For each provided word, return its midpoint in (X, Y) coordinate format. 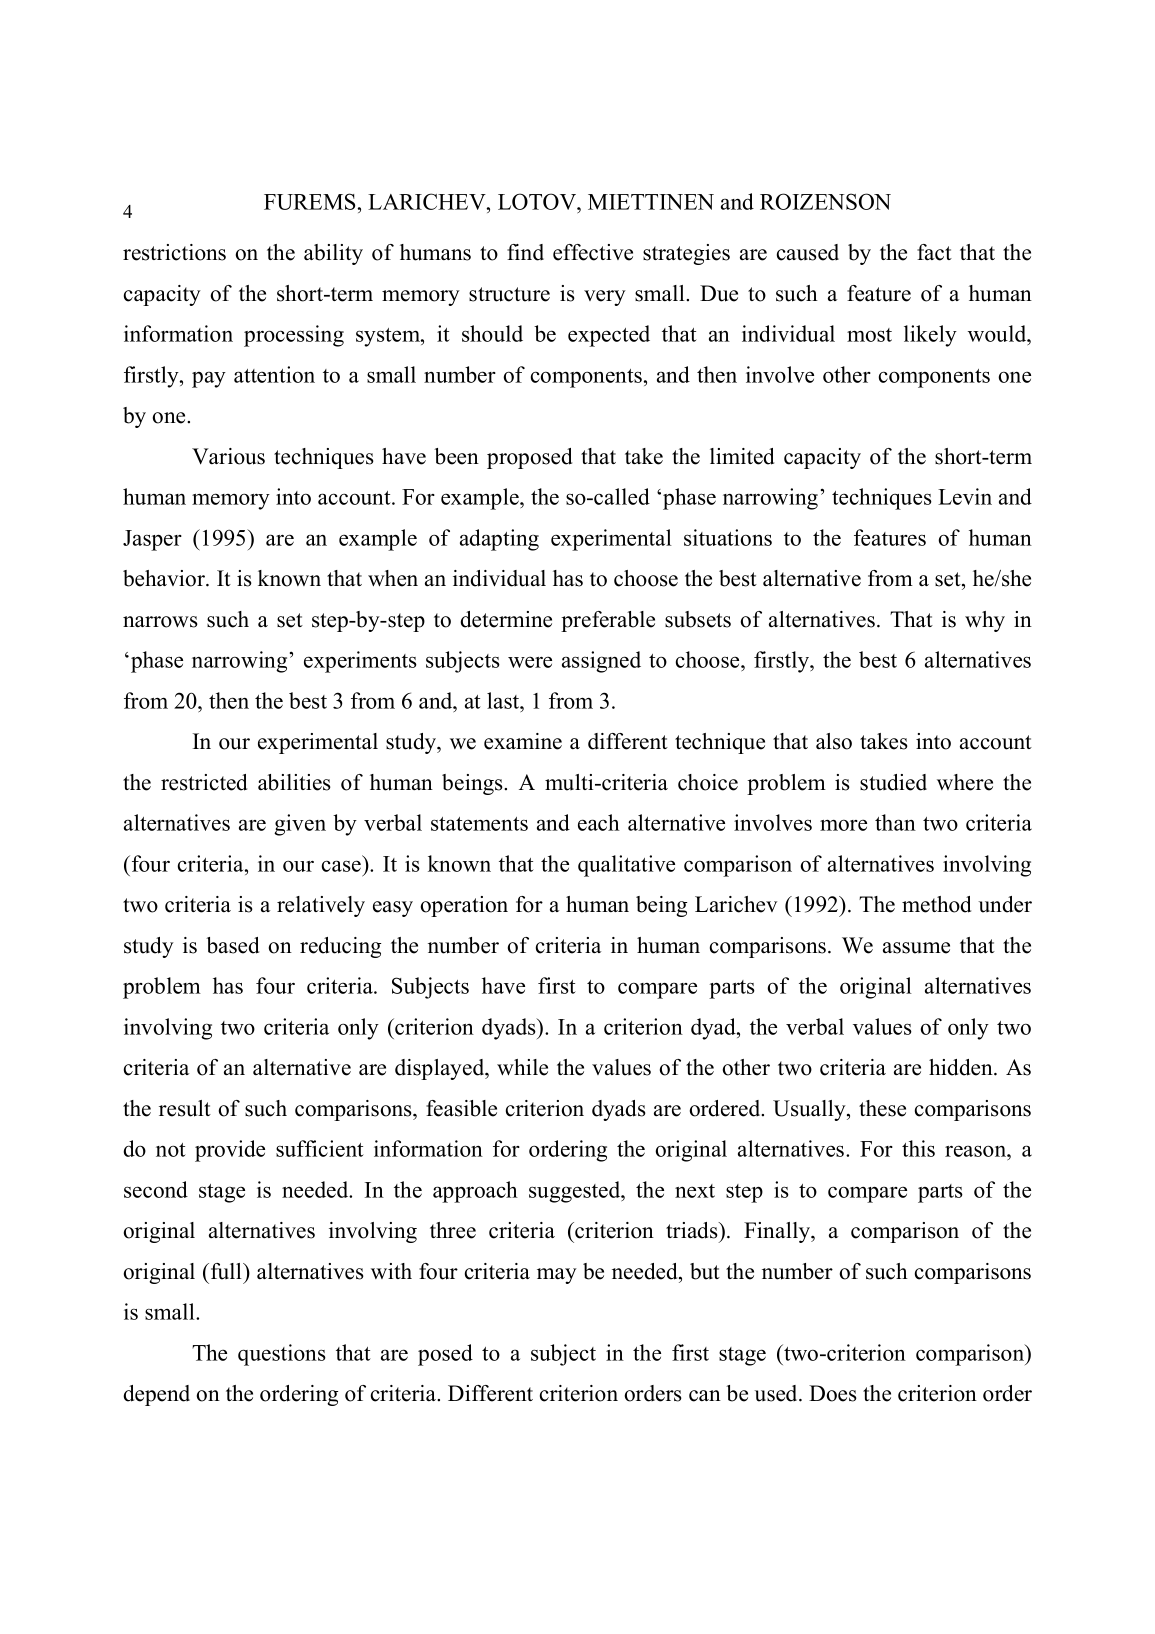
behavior (165, 578)
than (895, 822)
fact (934, 252)
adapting (499, 540)
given (300, 825)
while (522, 1067)
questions (282, 1355)
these (882, 1108)
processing (294, 336)
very (605, 298)
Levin (965, 496)
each (599, 822)
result (185, 1108)
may (557, 1276)
